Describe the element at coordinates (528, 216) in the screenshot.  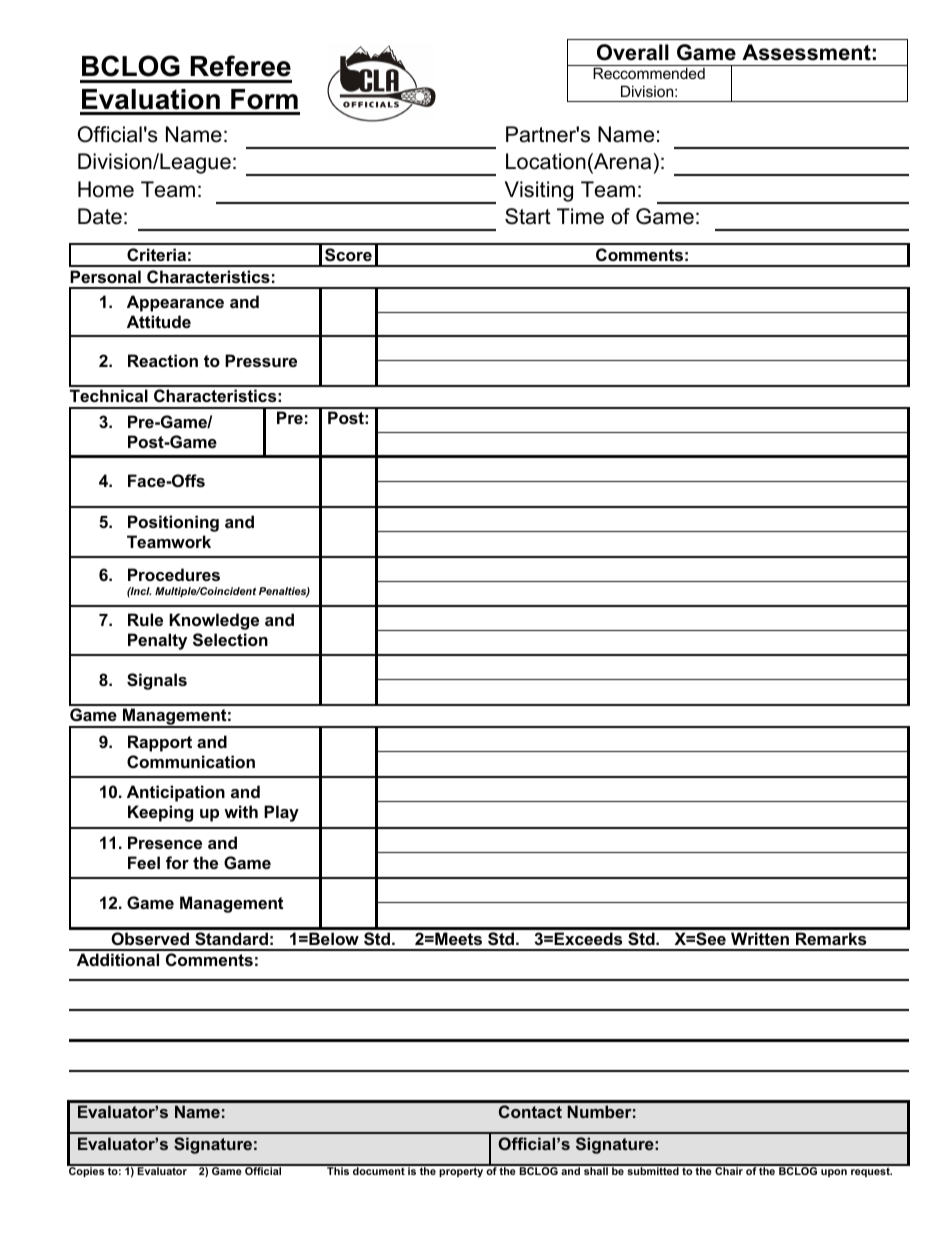
I see `Start` at that location.
